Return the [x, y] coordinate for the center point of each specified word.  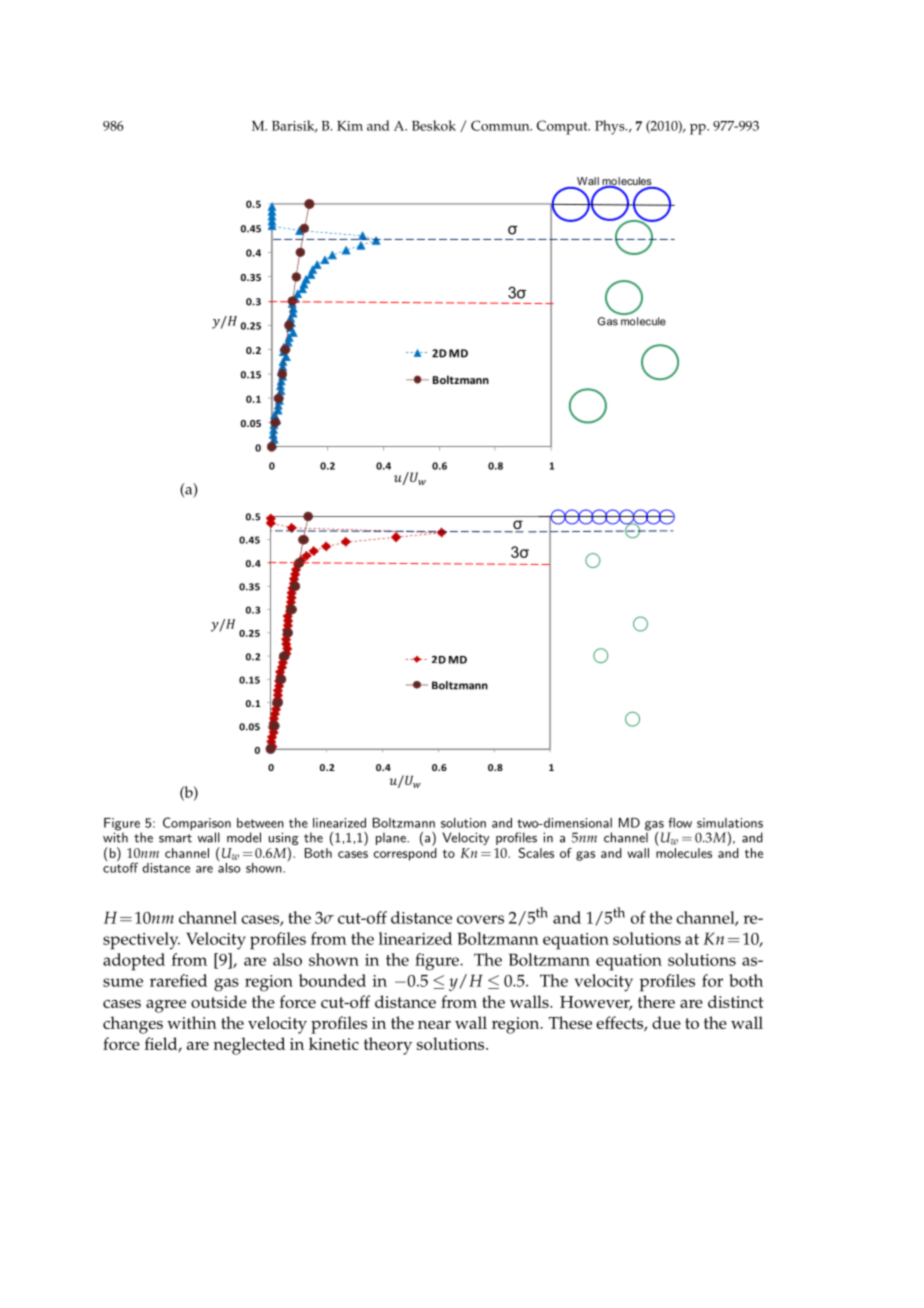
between [260, 823]
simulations [730, 823]
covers [480, 919]
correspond [405, 854]
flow [680, 822]
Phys [611, 127]
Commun [501, 125]
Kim [350, 126]
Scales [536, 853]
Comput [563, 127]
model [244, 837]
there [656, 1001]
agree [166, 1006]
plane [392, 838]
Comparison [197, 825]
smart [175, 838]
